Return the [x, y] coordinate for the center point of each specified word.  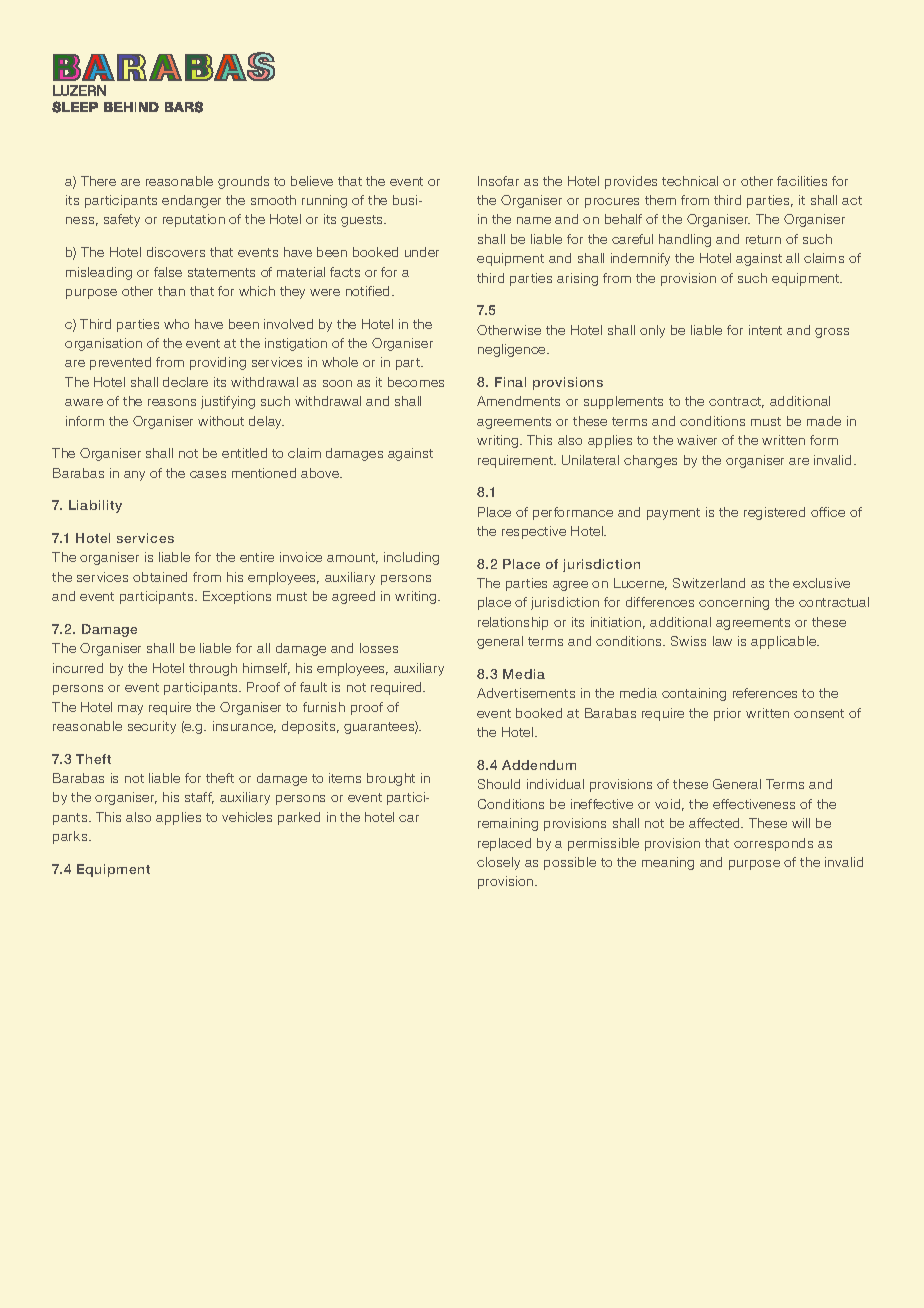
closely [498, 863]
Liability [95, 506]
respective [534, 532]
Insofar [498, 181]
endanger [191, 201]
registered [774, 513]
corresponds [773, 844]
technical [690, 181]
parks [71, 837]
